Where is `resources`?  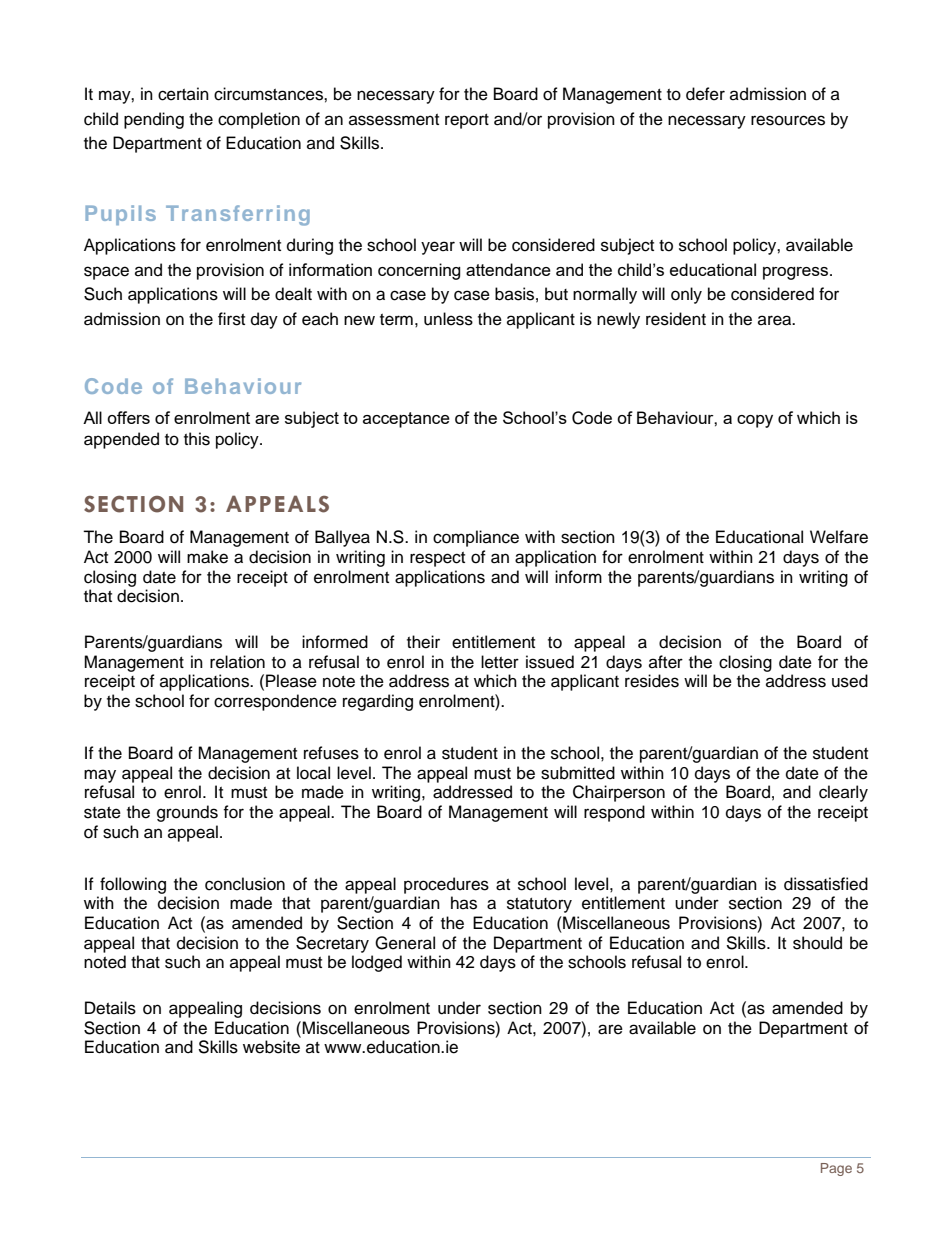 resources is located at coordinates (788, 120).
